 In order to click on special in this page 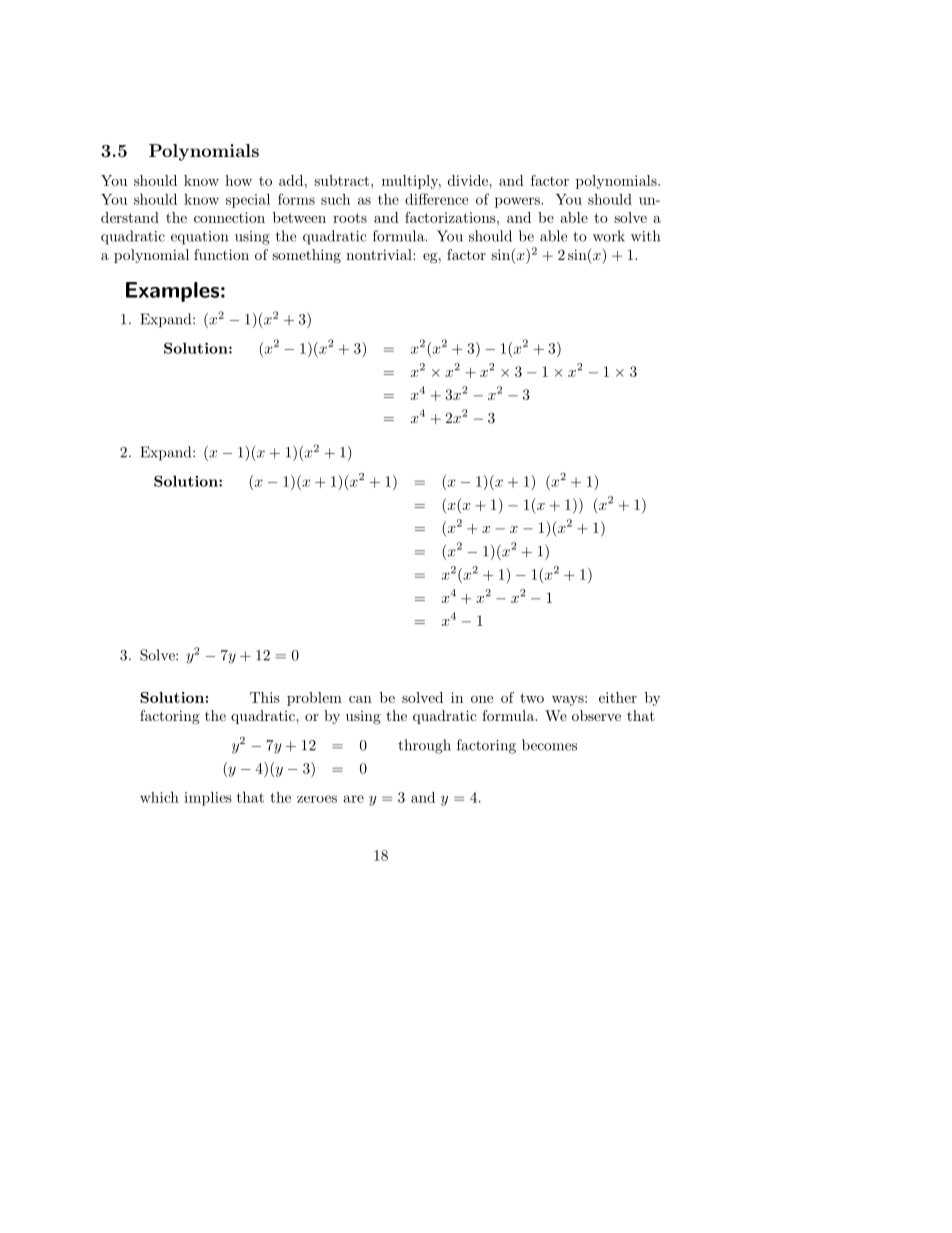, I will do `click(248, 200)`.
